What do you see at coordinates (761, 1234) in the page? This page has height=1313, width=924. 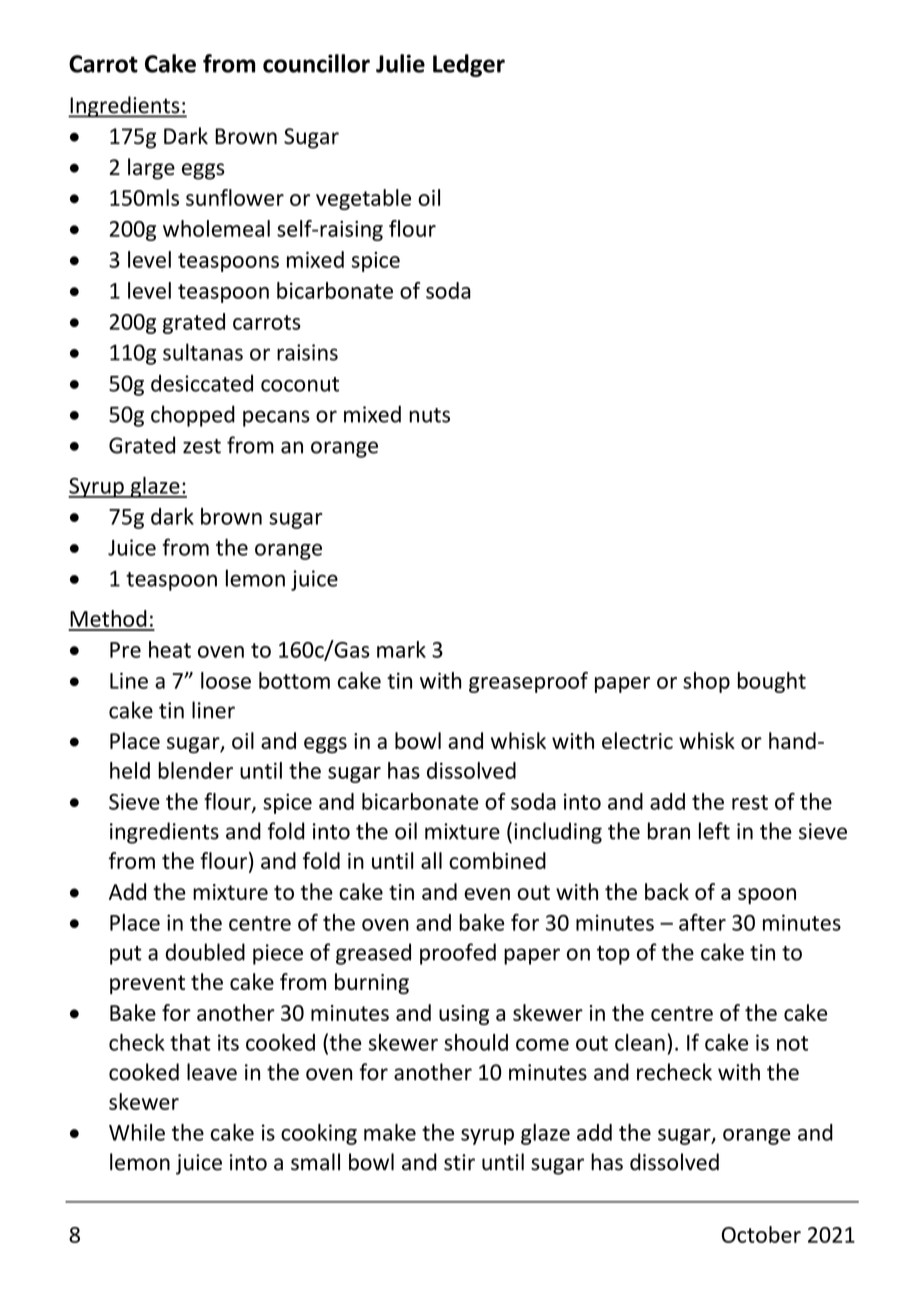 I see `October` at bounding box center [761, 1234].
